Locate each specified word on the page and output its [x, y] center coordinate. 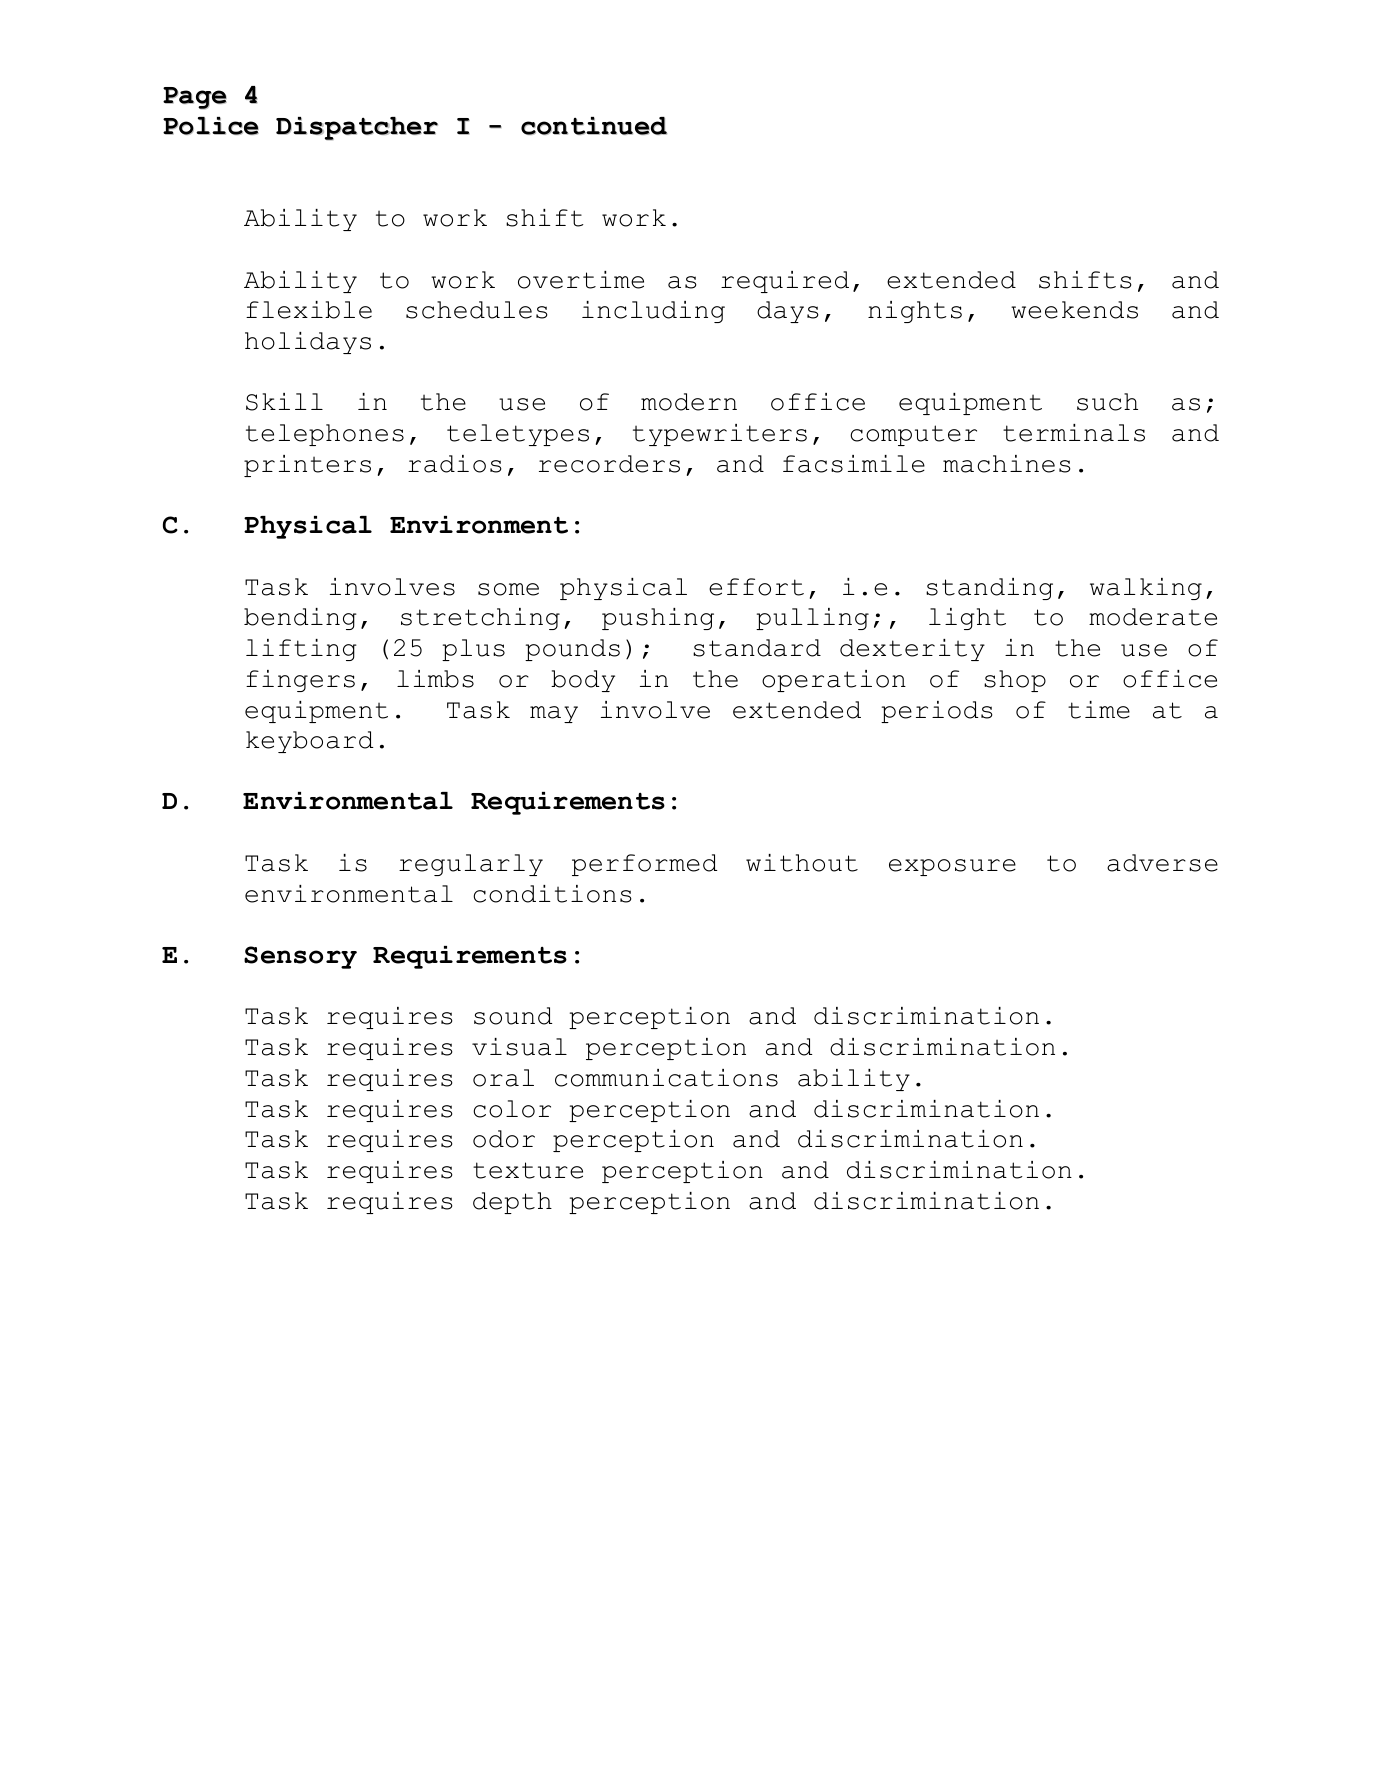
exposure [952, 867]
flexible [309, 310]
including [653, 312]
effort [756, 587]
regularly [471, 865]
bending [300, 619]
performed [644, 865]
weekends [1074, 310]
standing [989, 589]
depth [512, 1203]
